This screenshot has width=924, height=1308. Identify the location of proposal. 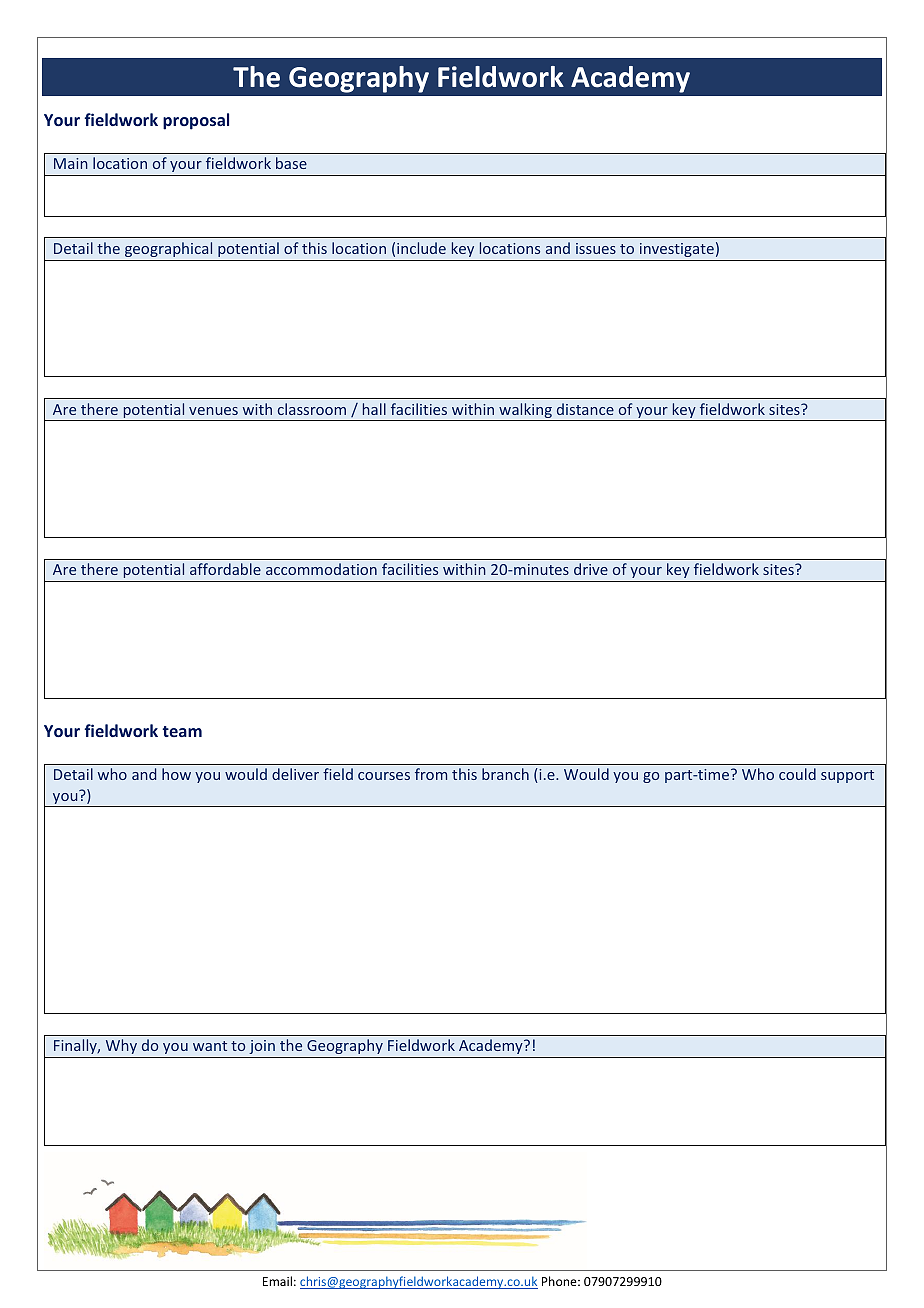
(196, 121).
